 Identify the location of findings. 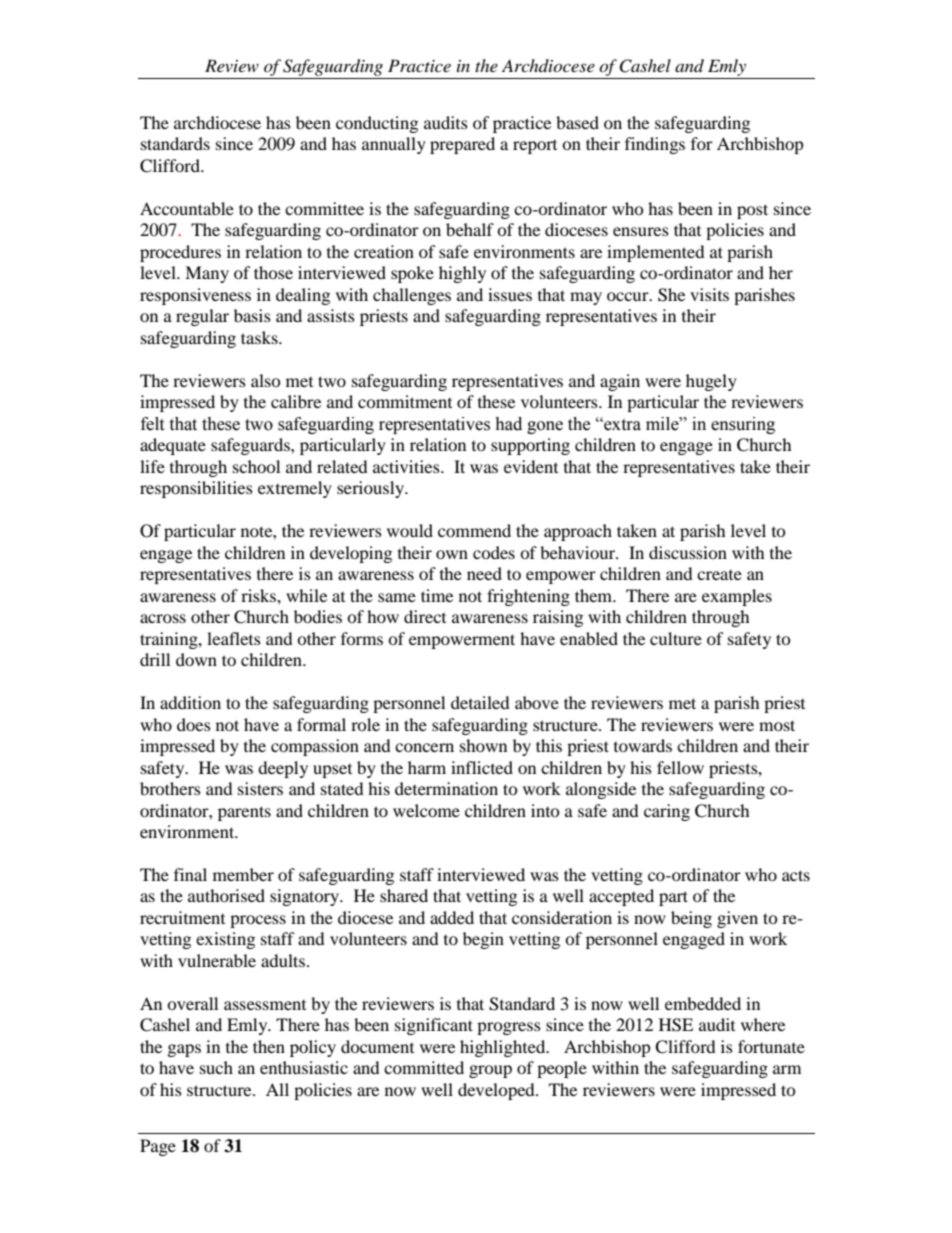
(655, 145).
